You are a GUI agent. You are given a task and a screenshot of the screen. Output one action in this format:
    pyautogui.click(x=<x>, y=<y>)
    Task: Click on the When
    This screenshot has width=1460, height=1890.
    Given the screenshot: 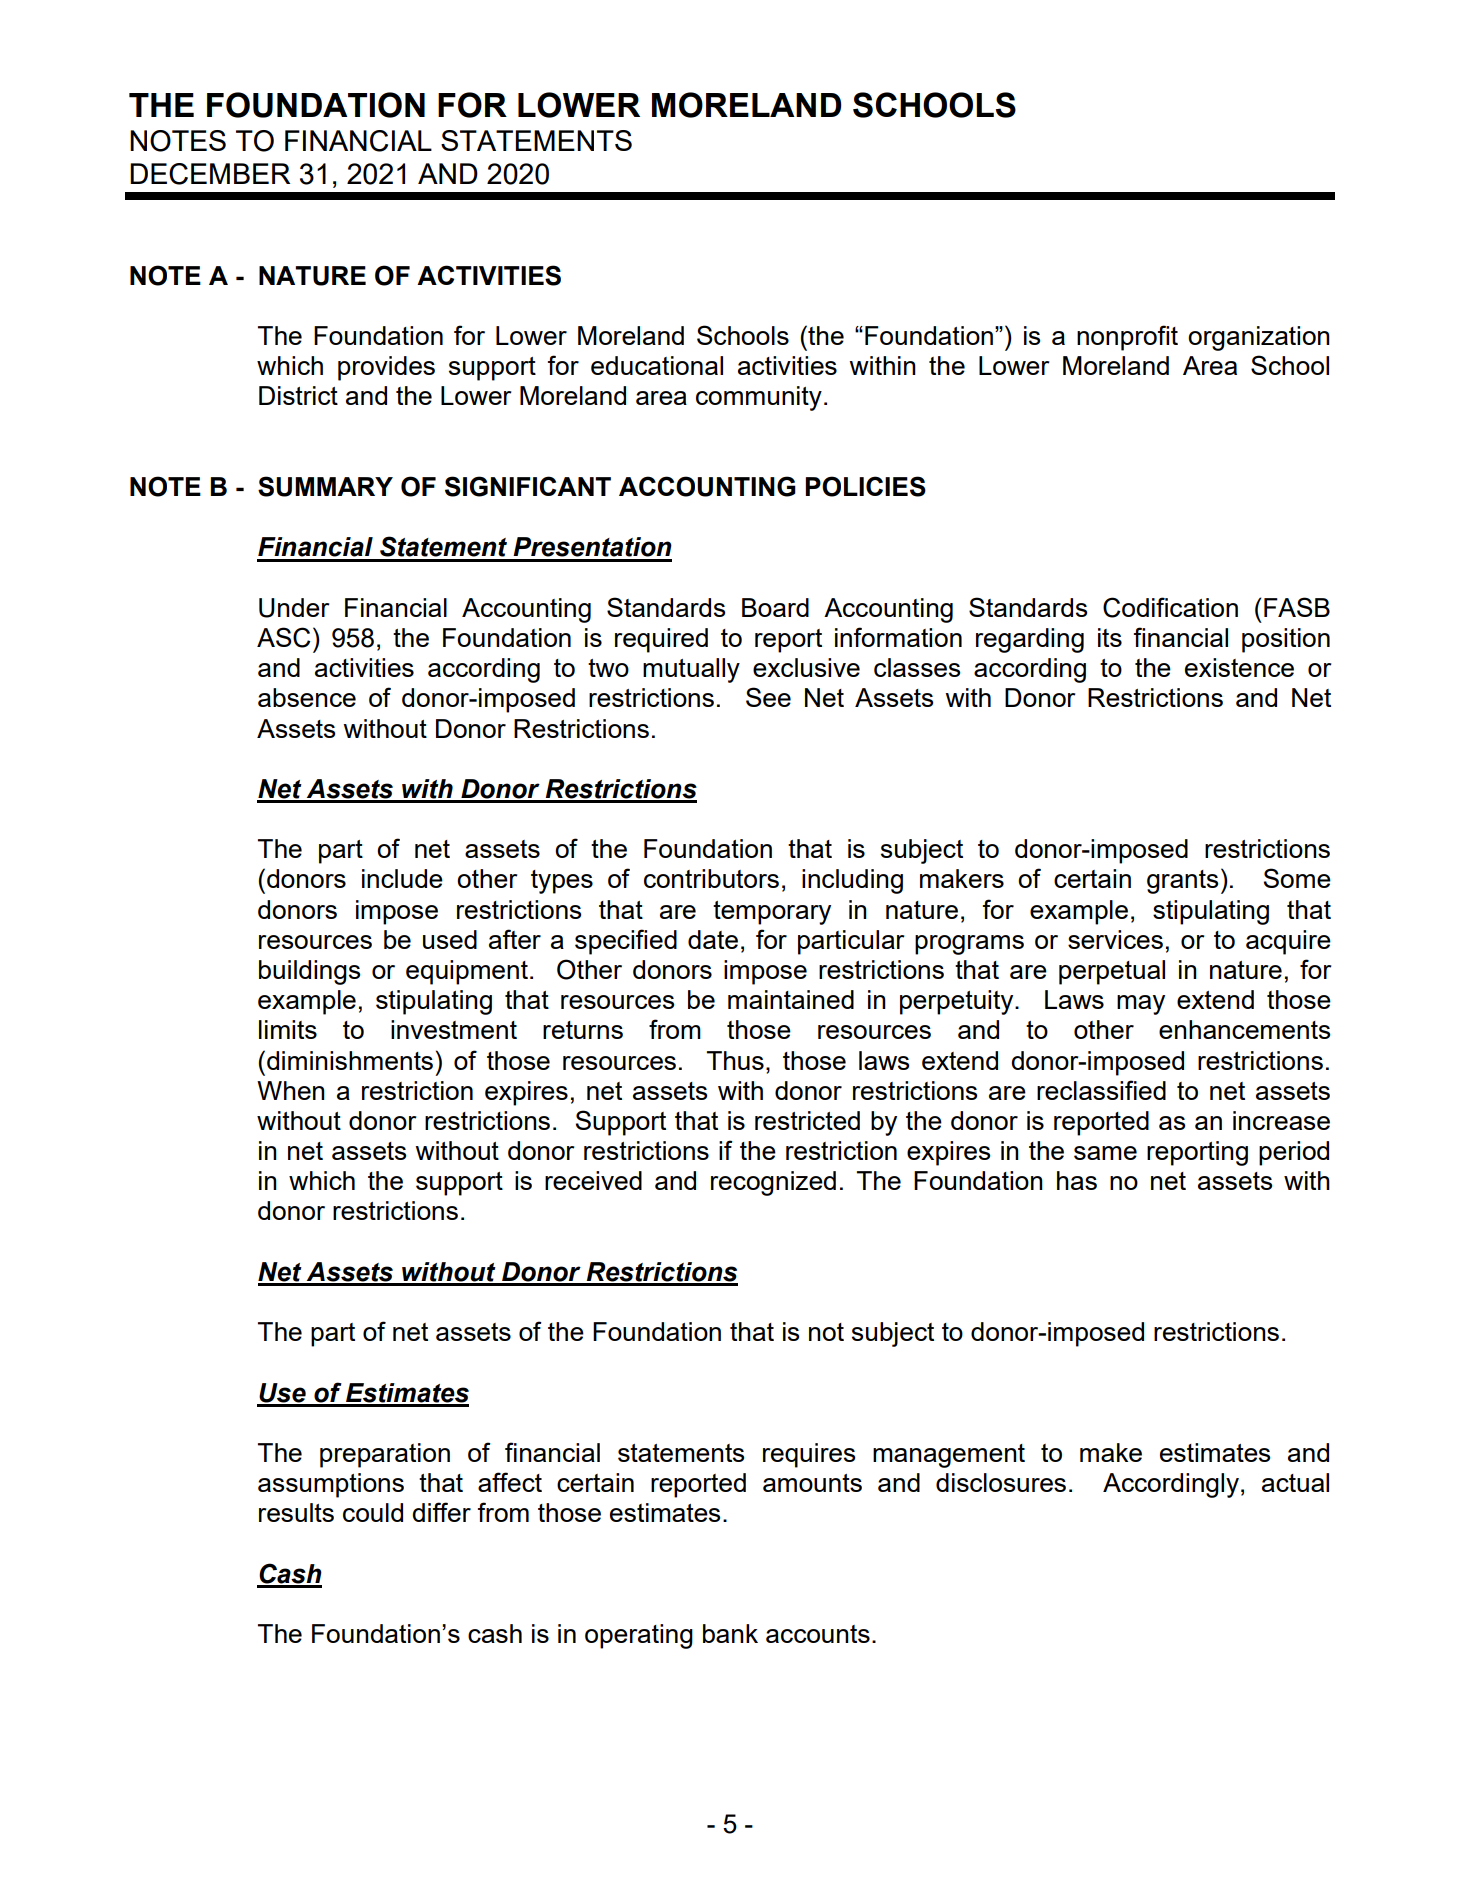 What is the action you would take?
    pyautogui.click(x=291, y=1090)
